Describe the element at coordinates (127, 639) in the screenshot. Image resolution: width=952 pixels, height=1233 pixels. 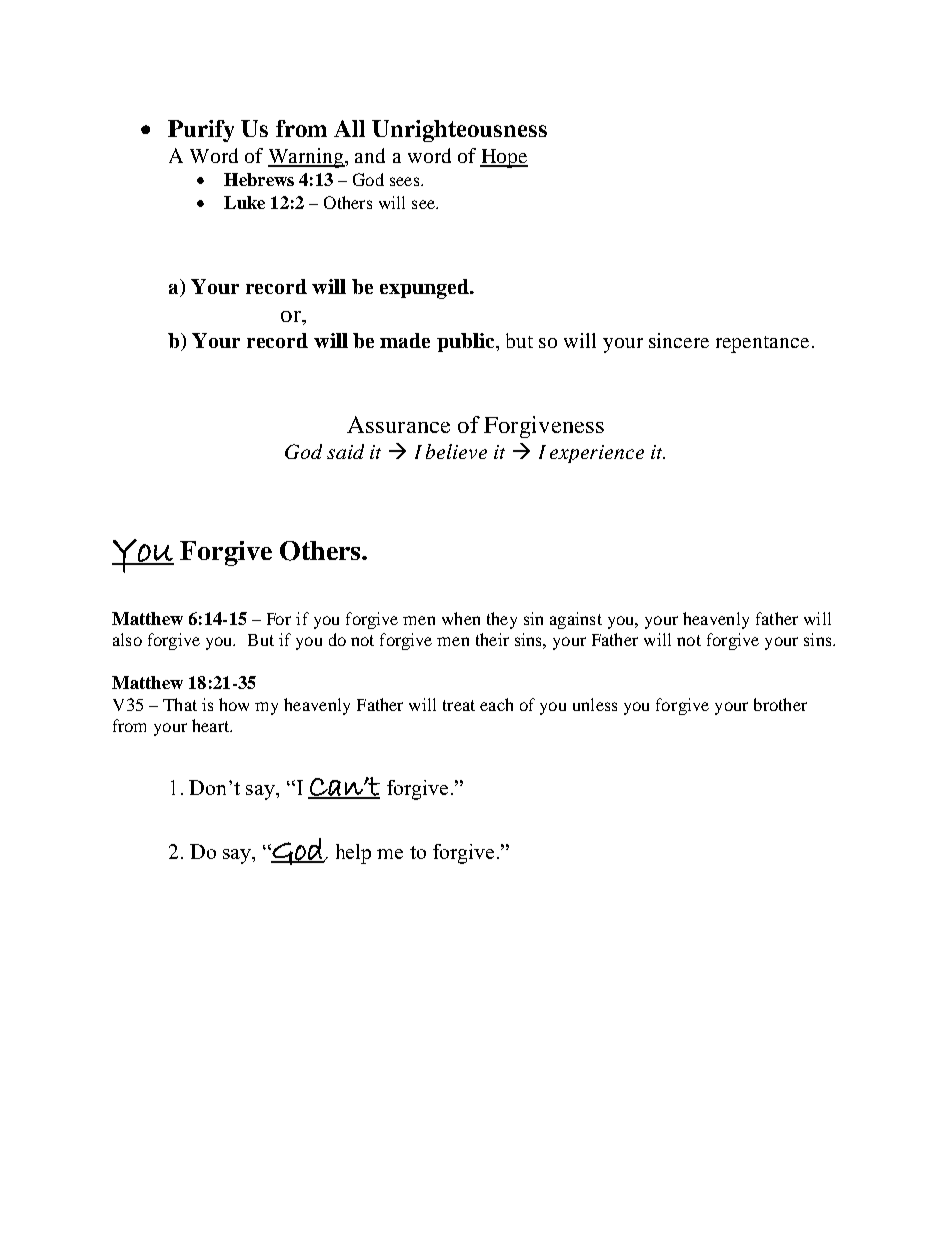
I see `also` at that location.
